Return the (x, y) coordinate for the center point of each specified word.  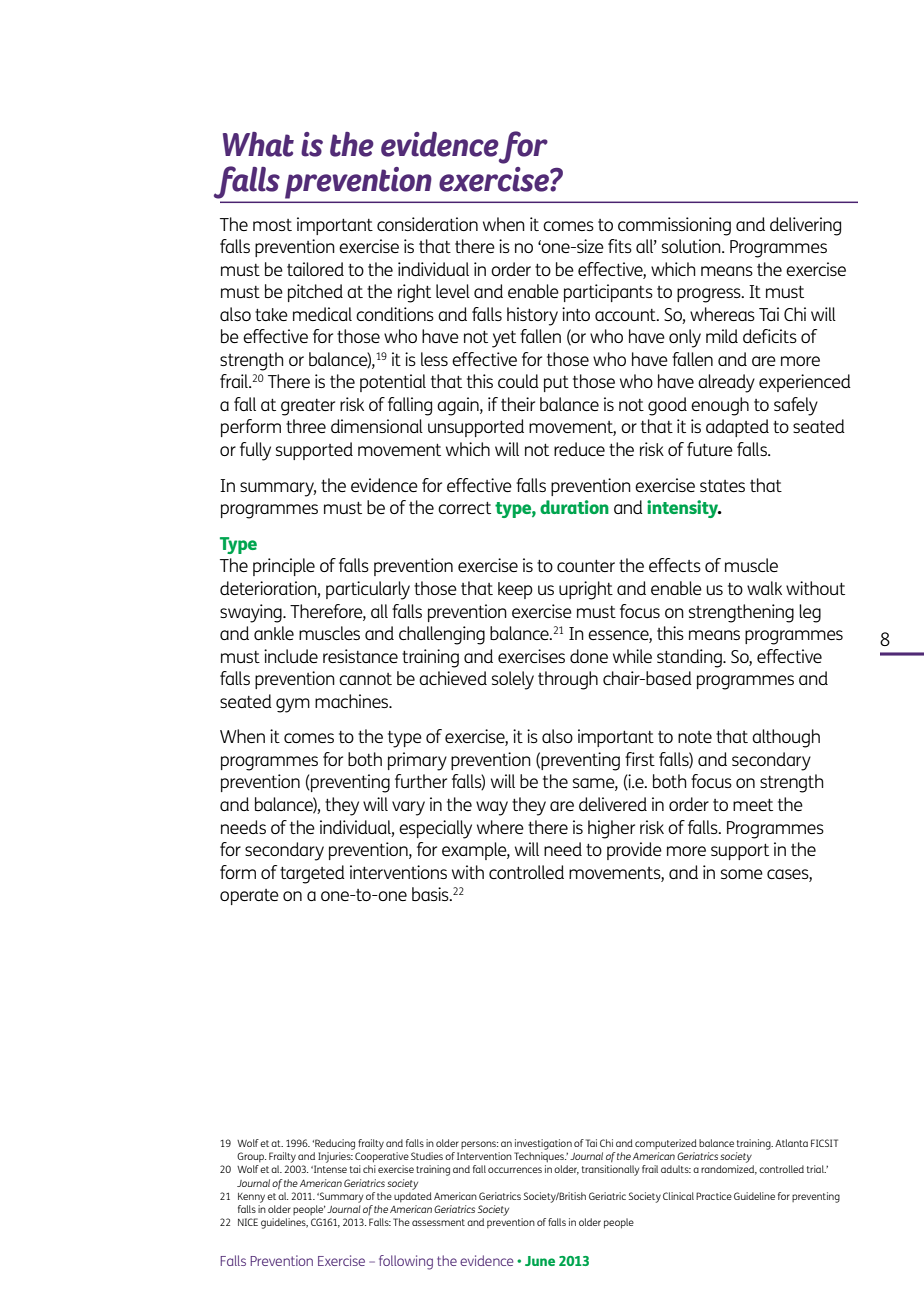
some (742, 874)
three (306, 426)
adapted (737, 428)
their (518, 404)
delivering (805, 226)
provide (634, 851)
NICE (248, 1222)
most (272, 225)
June (540, 1261)
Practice (714, 1196)
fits (620, 246)
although (786, 738)
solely (513, 680)
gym (293, 705)
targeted (312, 874)
